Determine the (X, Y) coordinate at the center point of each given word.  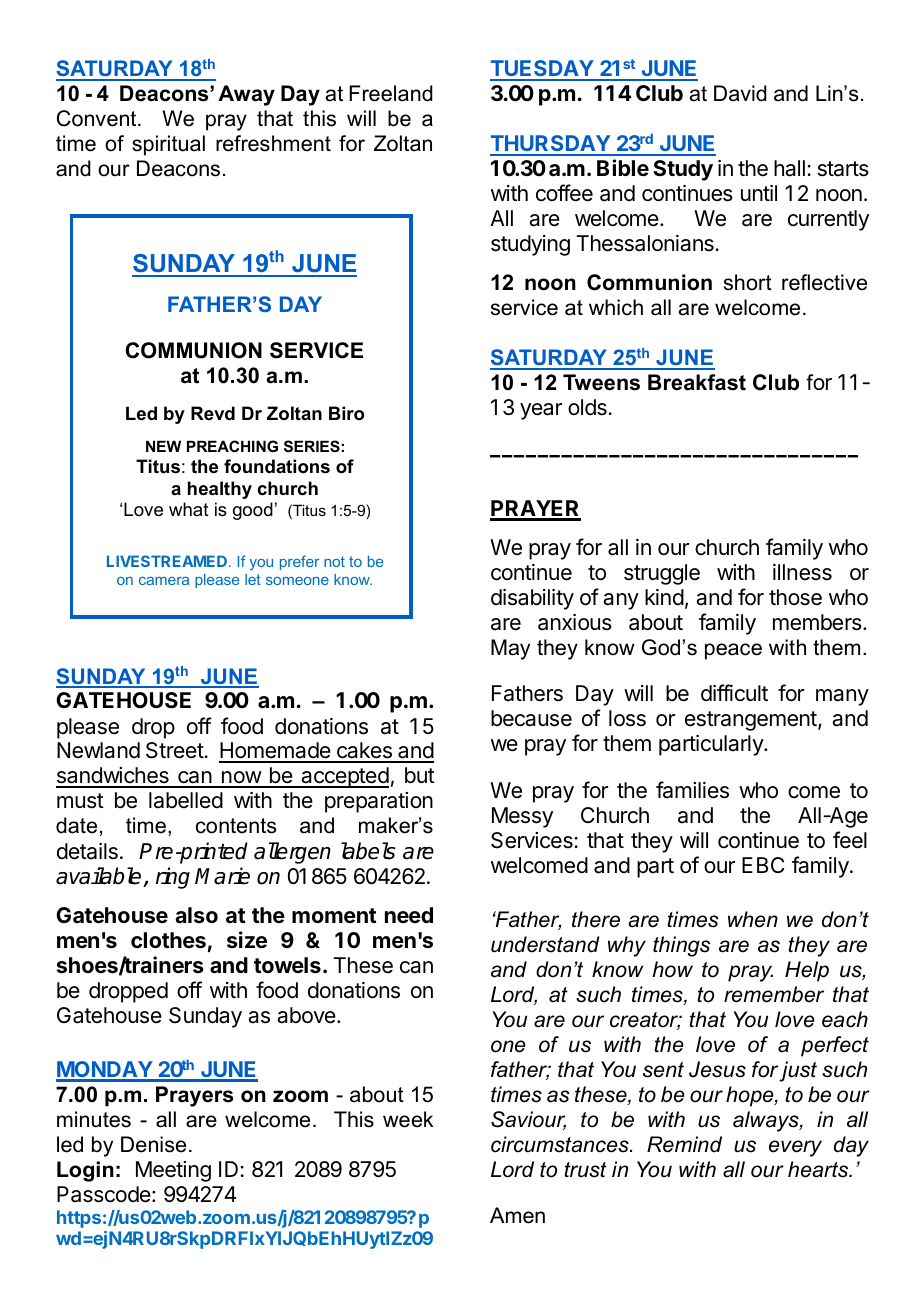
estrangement (751, 721)
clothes (168, 940)
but (420, 775)
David (740, 93)
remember (774, 994)
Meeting (173, 1171)
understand (545, 944)
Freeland (391, 93)
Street (175, 750)
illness (802, 572)
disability (532, 599)
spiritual (168, 145)
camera (164, 581)
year (541, 411)
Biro (346, 413)
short (748, 282)
